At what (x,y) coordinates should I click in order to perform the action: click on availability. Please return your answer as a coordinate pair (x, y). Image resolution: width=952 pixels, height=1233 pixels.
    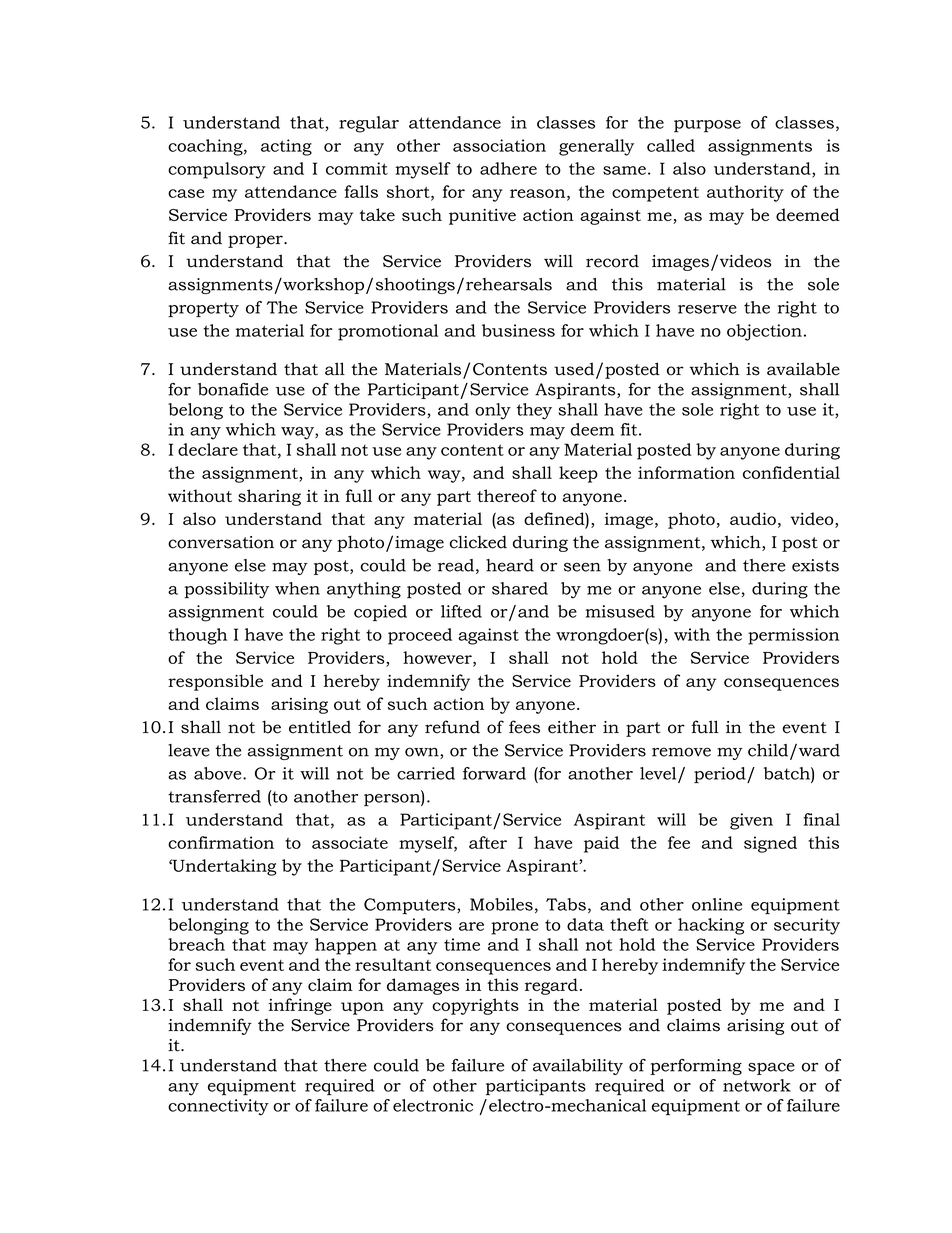
    Looking at the image, I should click on (578, 1067).
